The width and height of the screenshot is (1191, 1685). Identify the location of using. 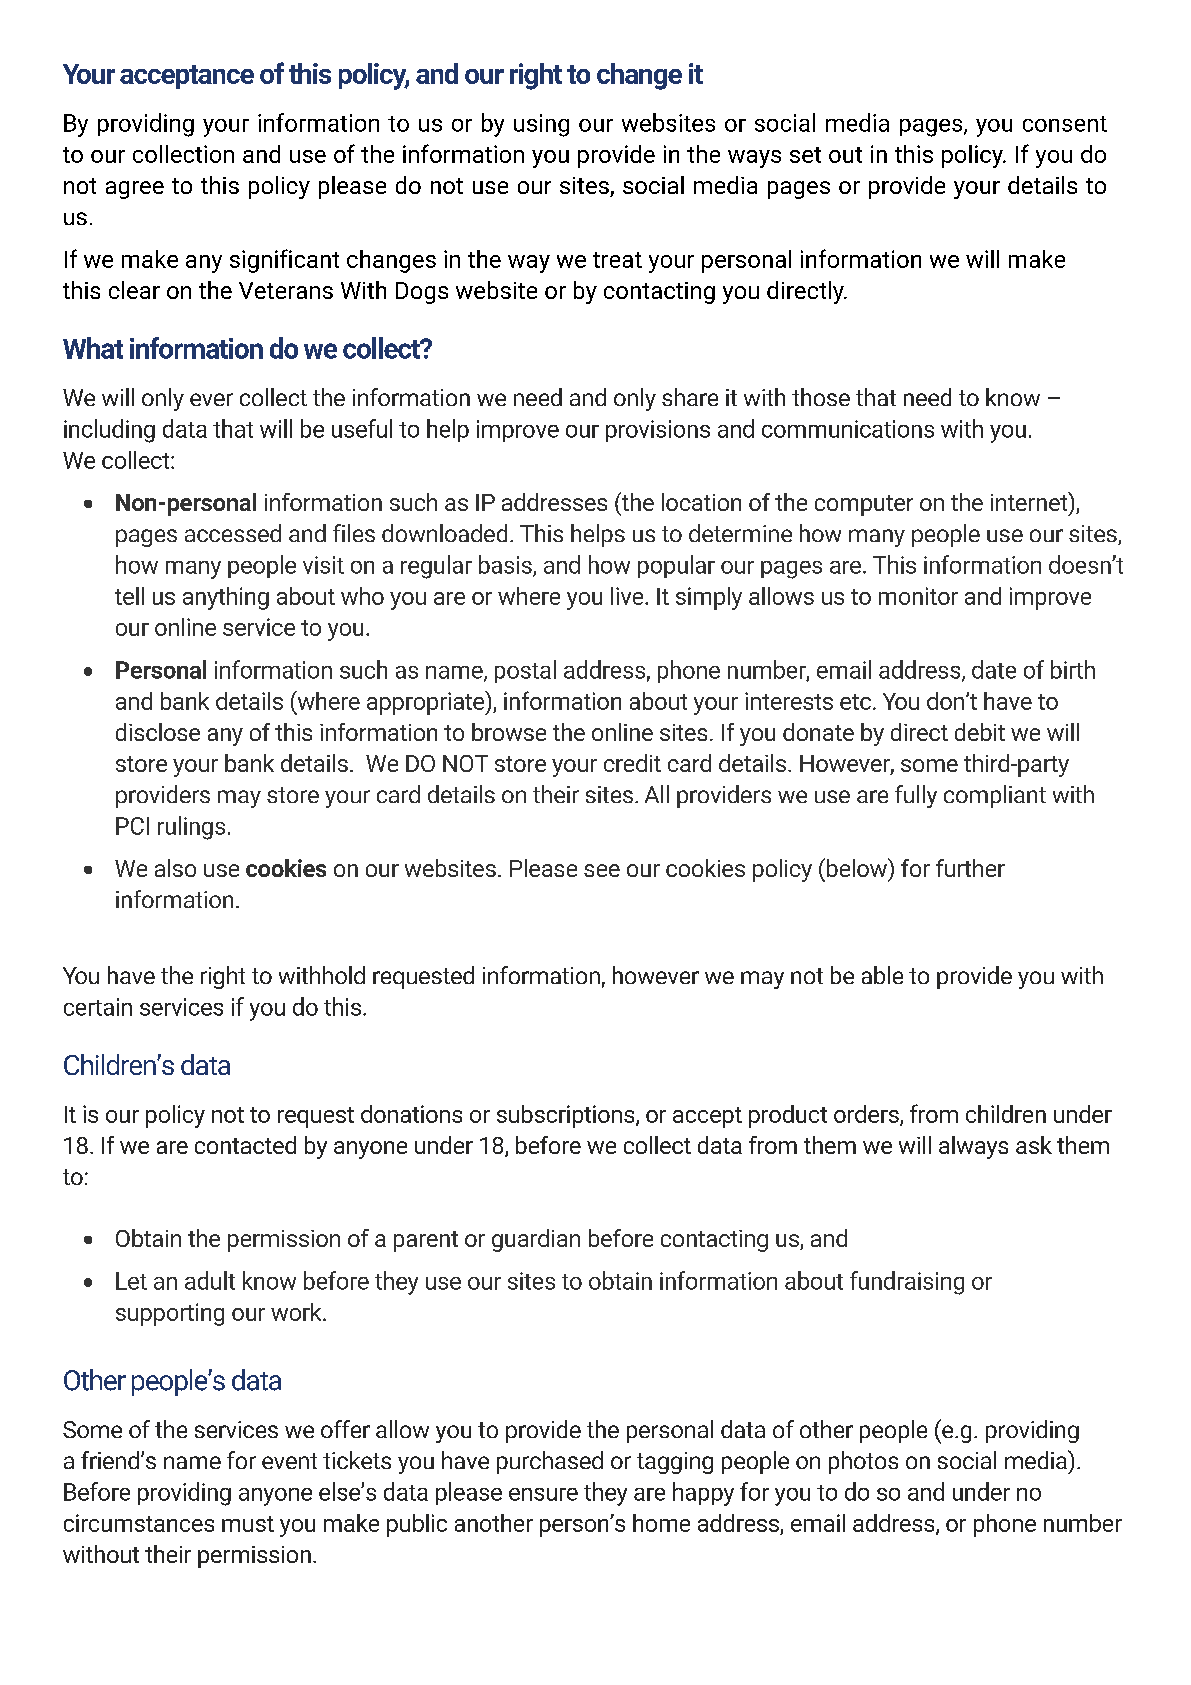
(541, 125).
